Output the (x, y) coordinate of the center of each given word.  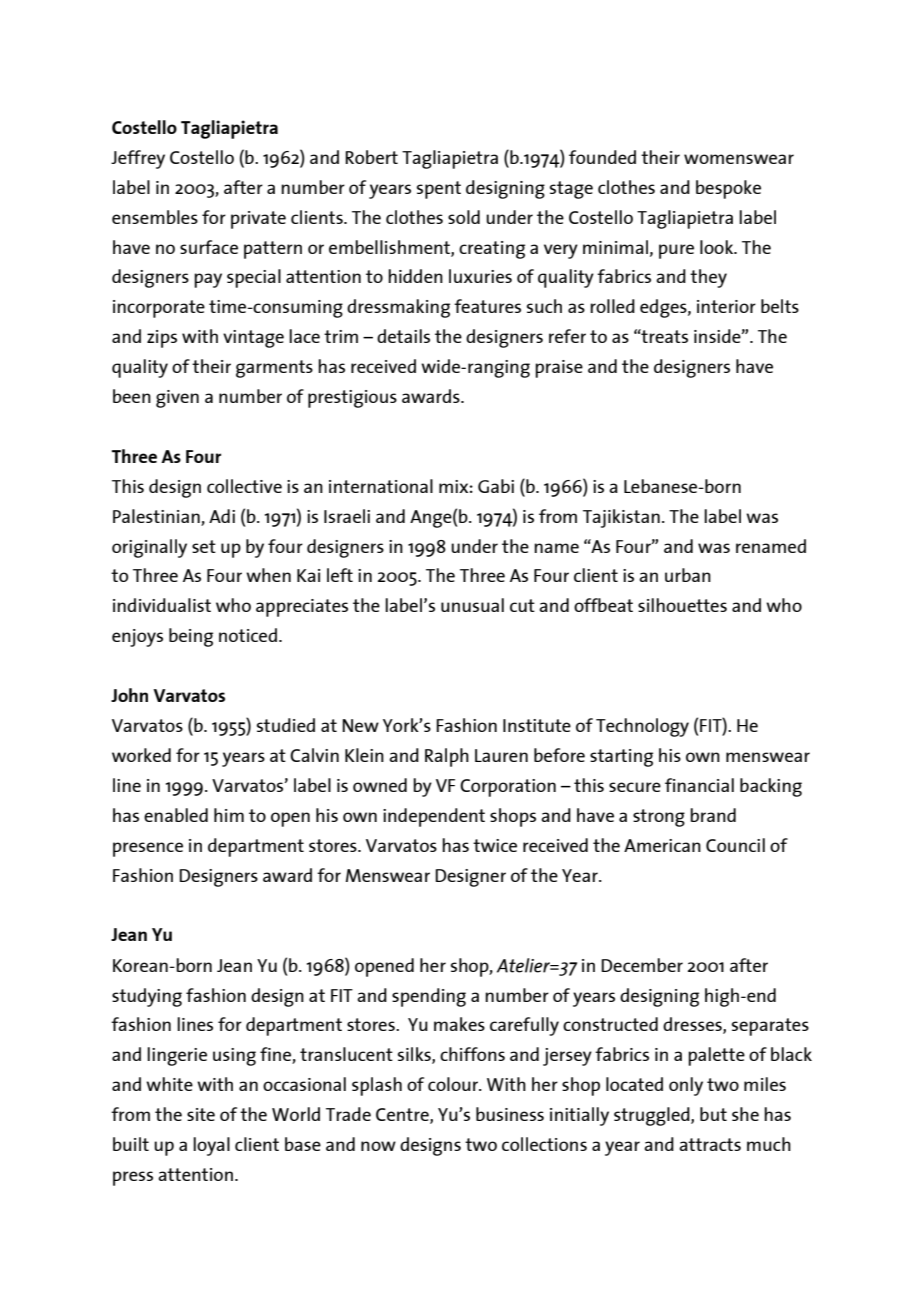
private (258, 220)
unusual (472, 605)
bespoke (728, 189)
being (191, 637)
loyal (211, 1146)
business (510, 1114)
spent (439, 190)
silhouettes (682, 605)
